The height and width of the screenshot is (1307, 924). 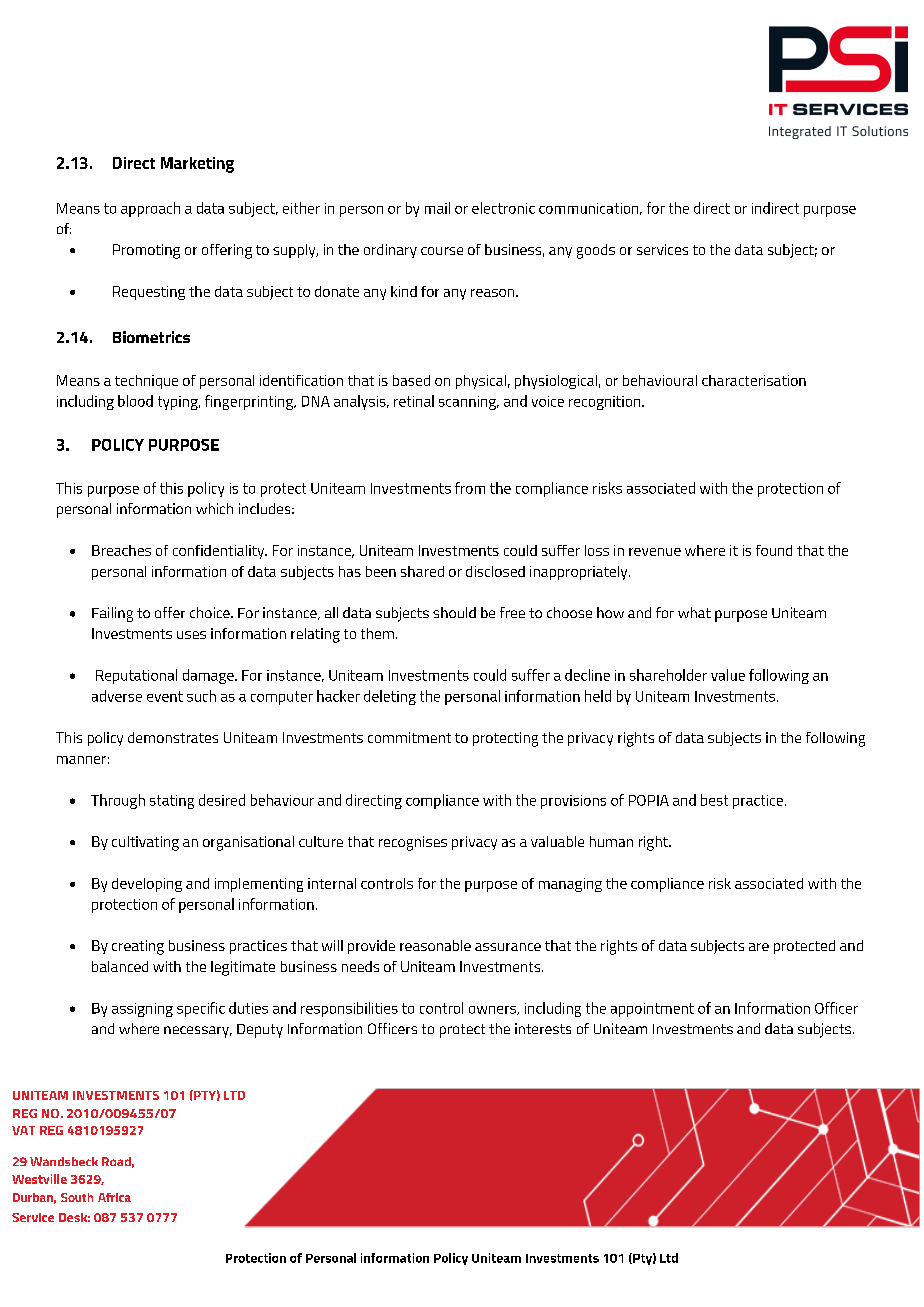 What do you see at coordinates (150, 209) in the screenshot?
I see `approach` at bounding box center [150, 209].
